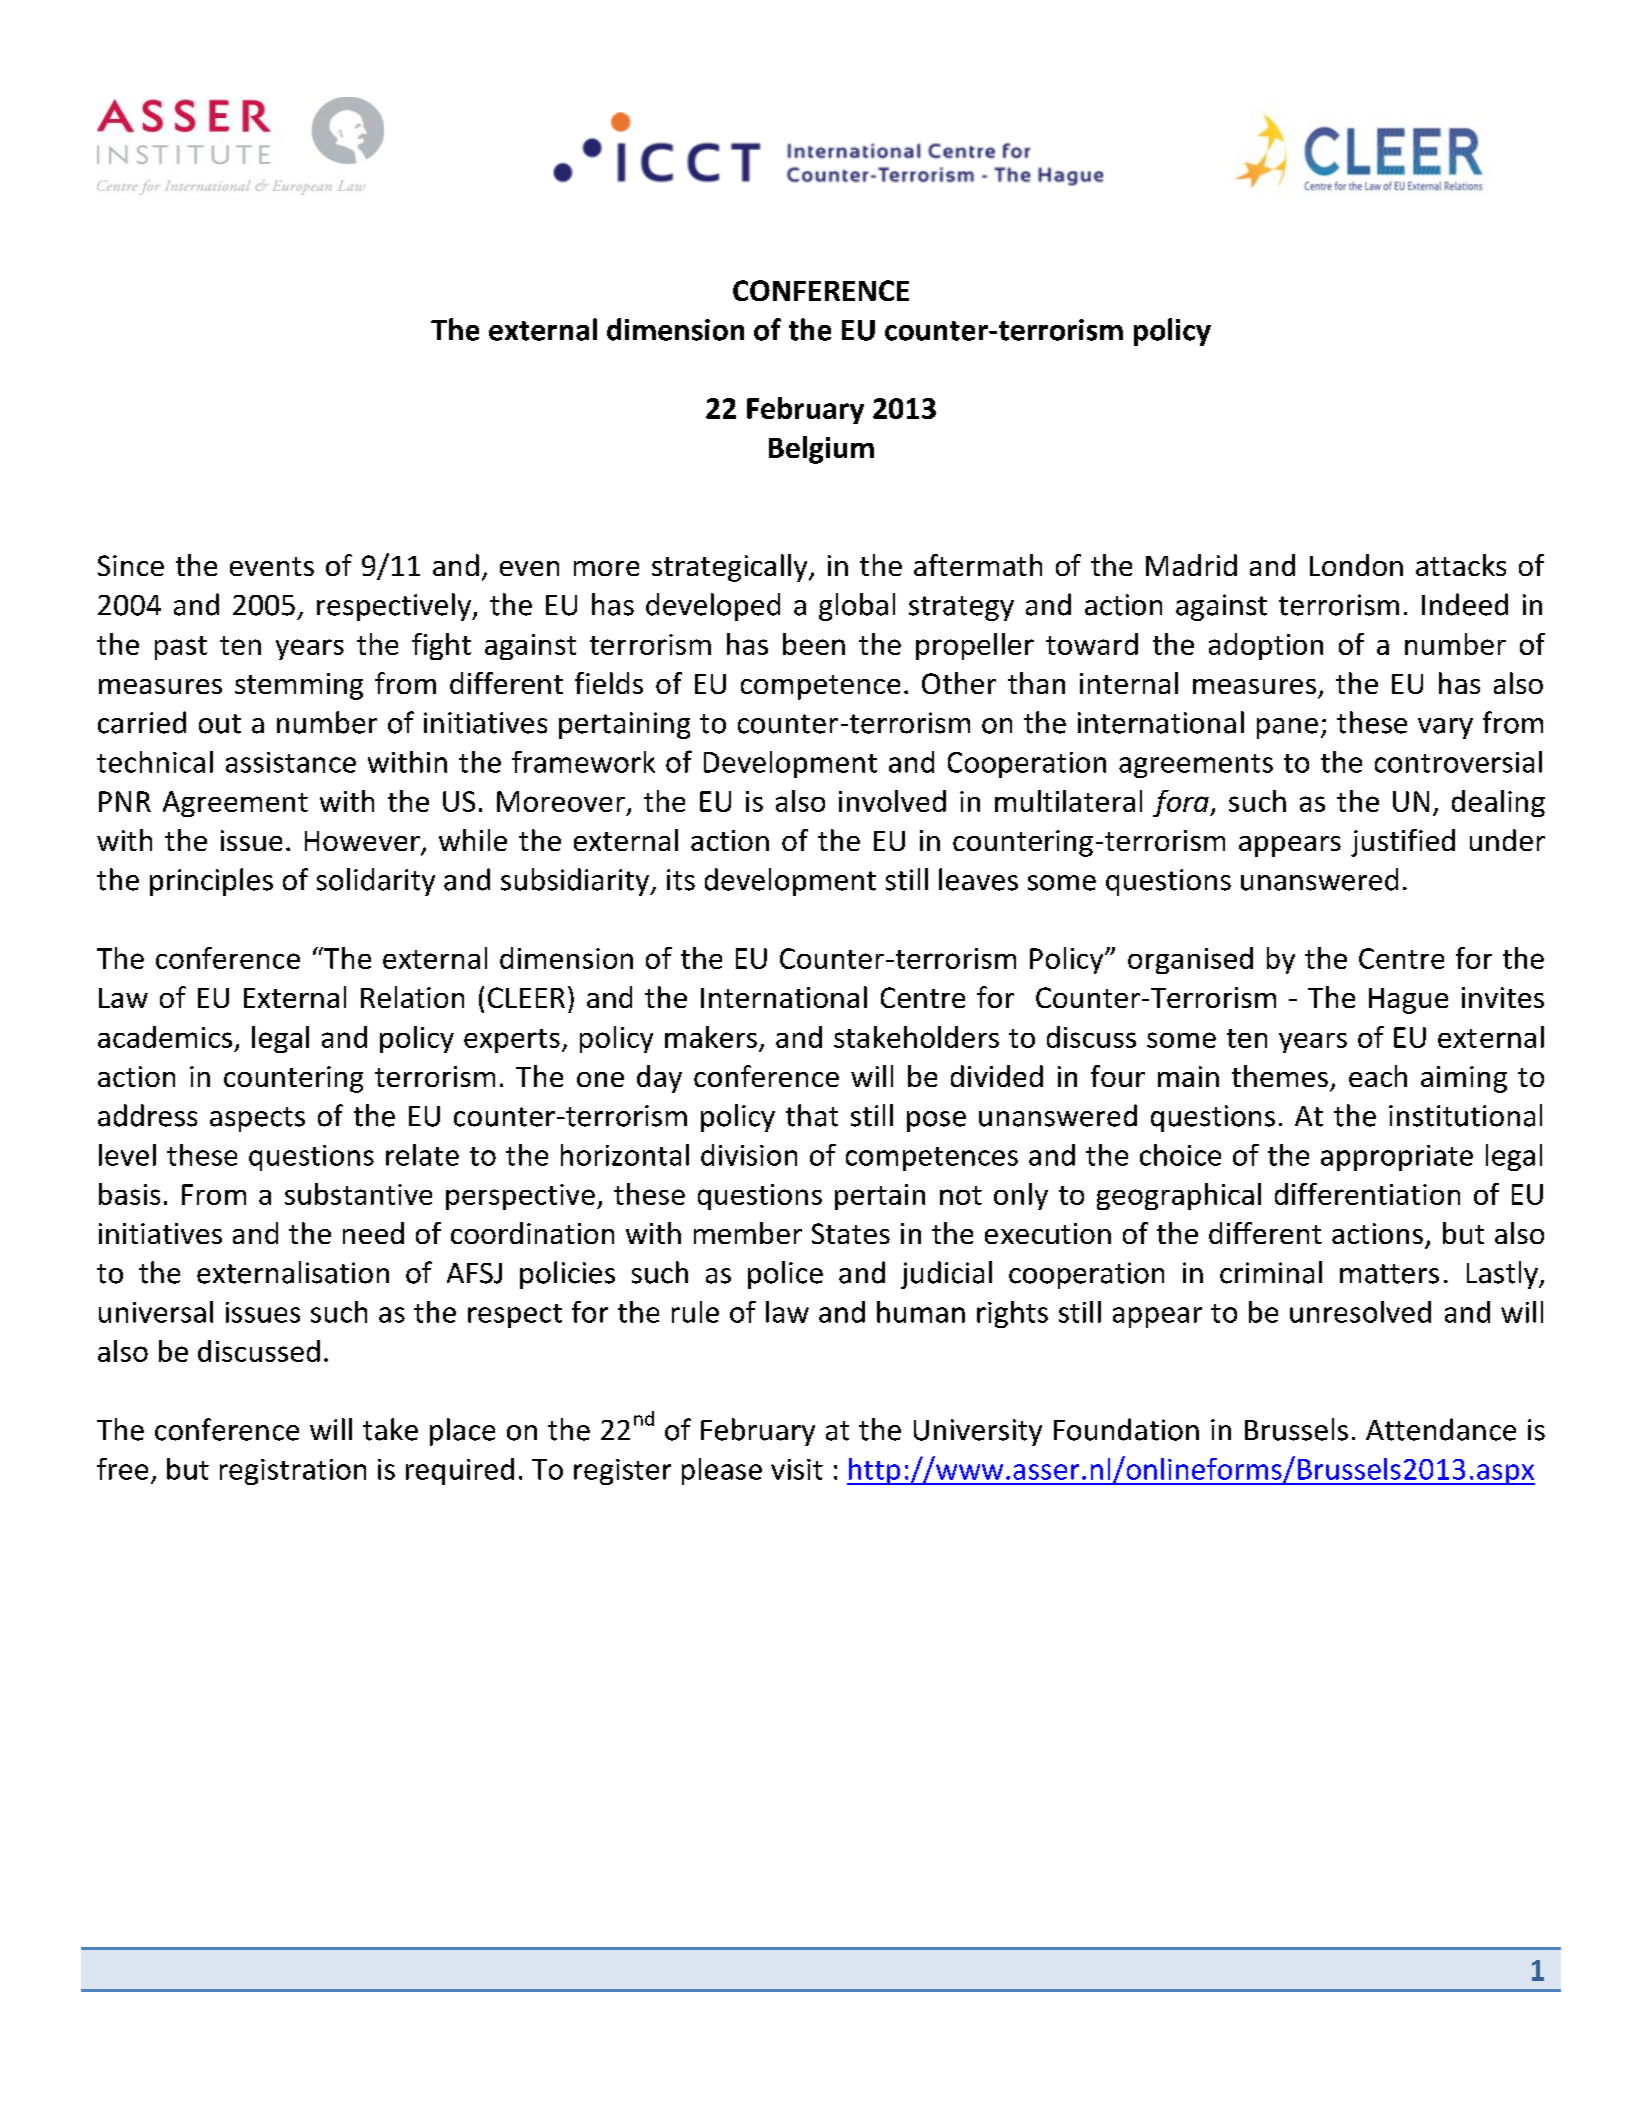 The height and width of the page is (2124, 1642). I want to click on makers, so click(711, 1037).
